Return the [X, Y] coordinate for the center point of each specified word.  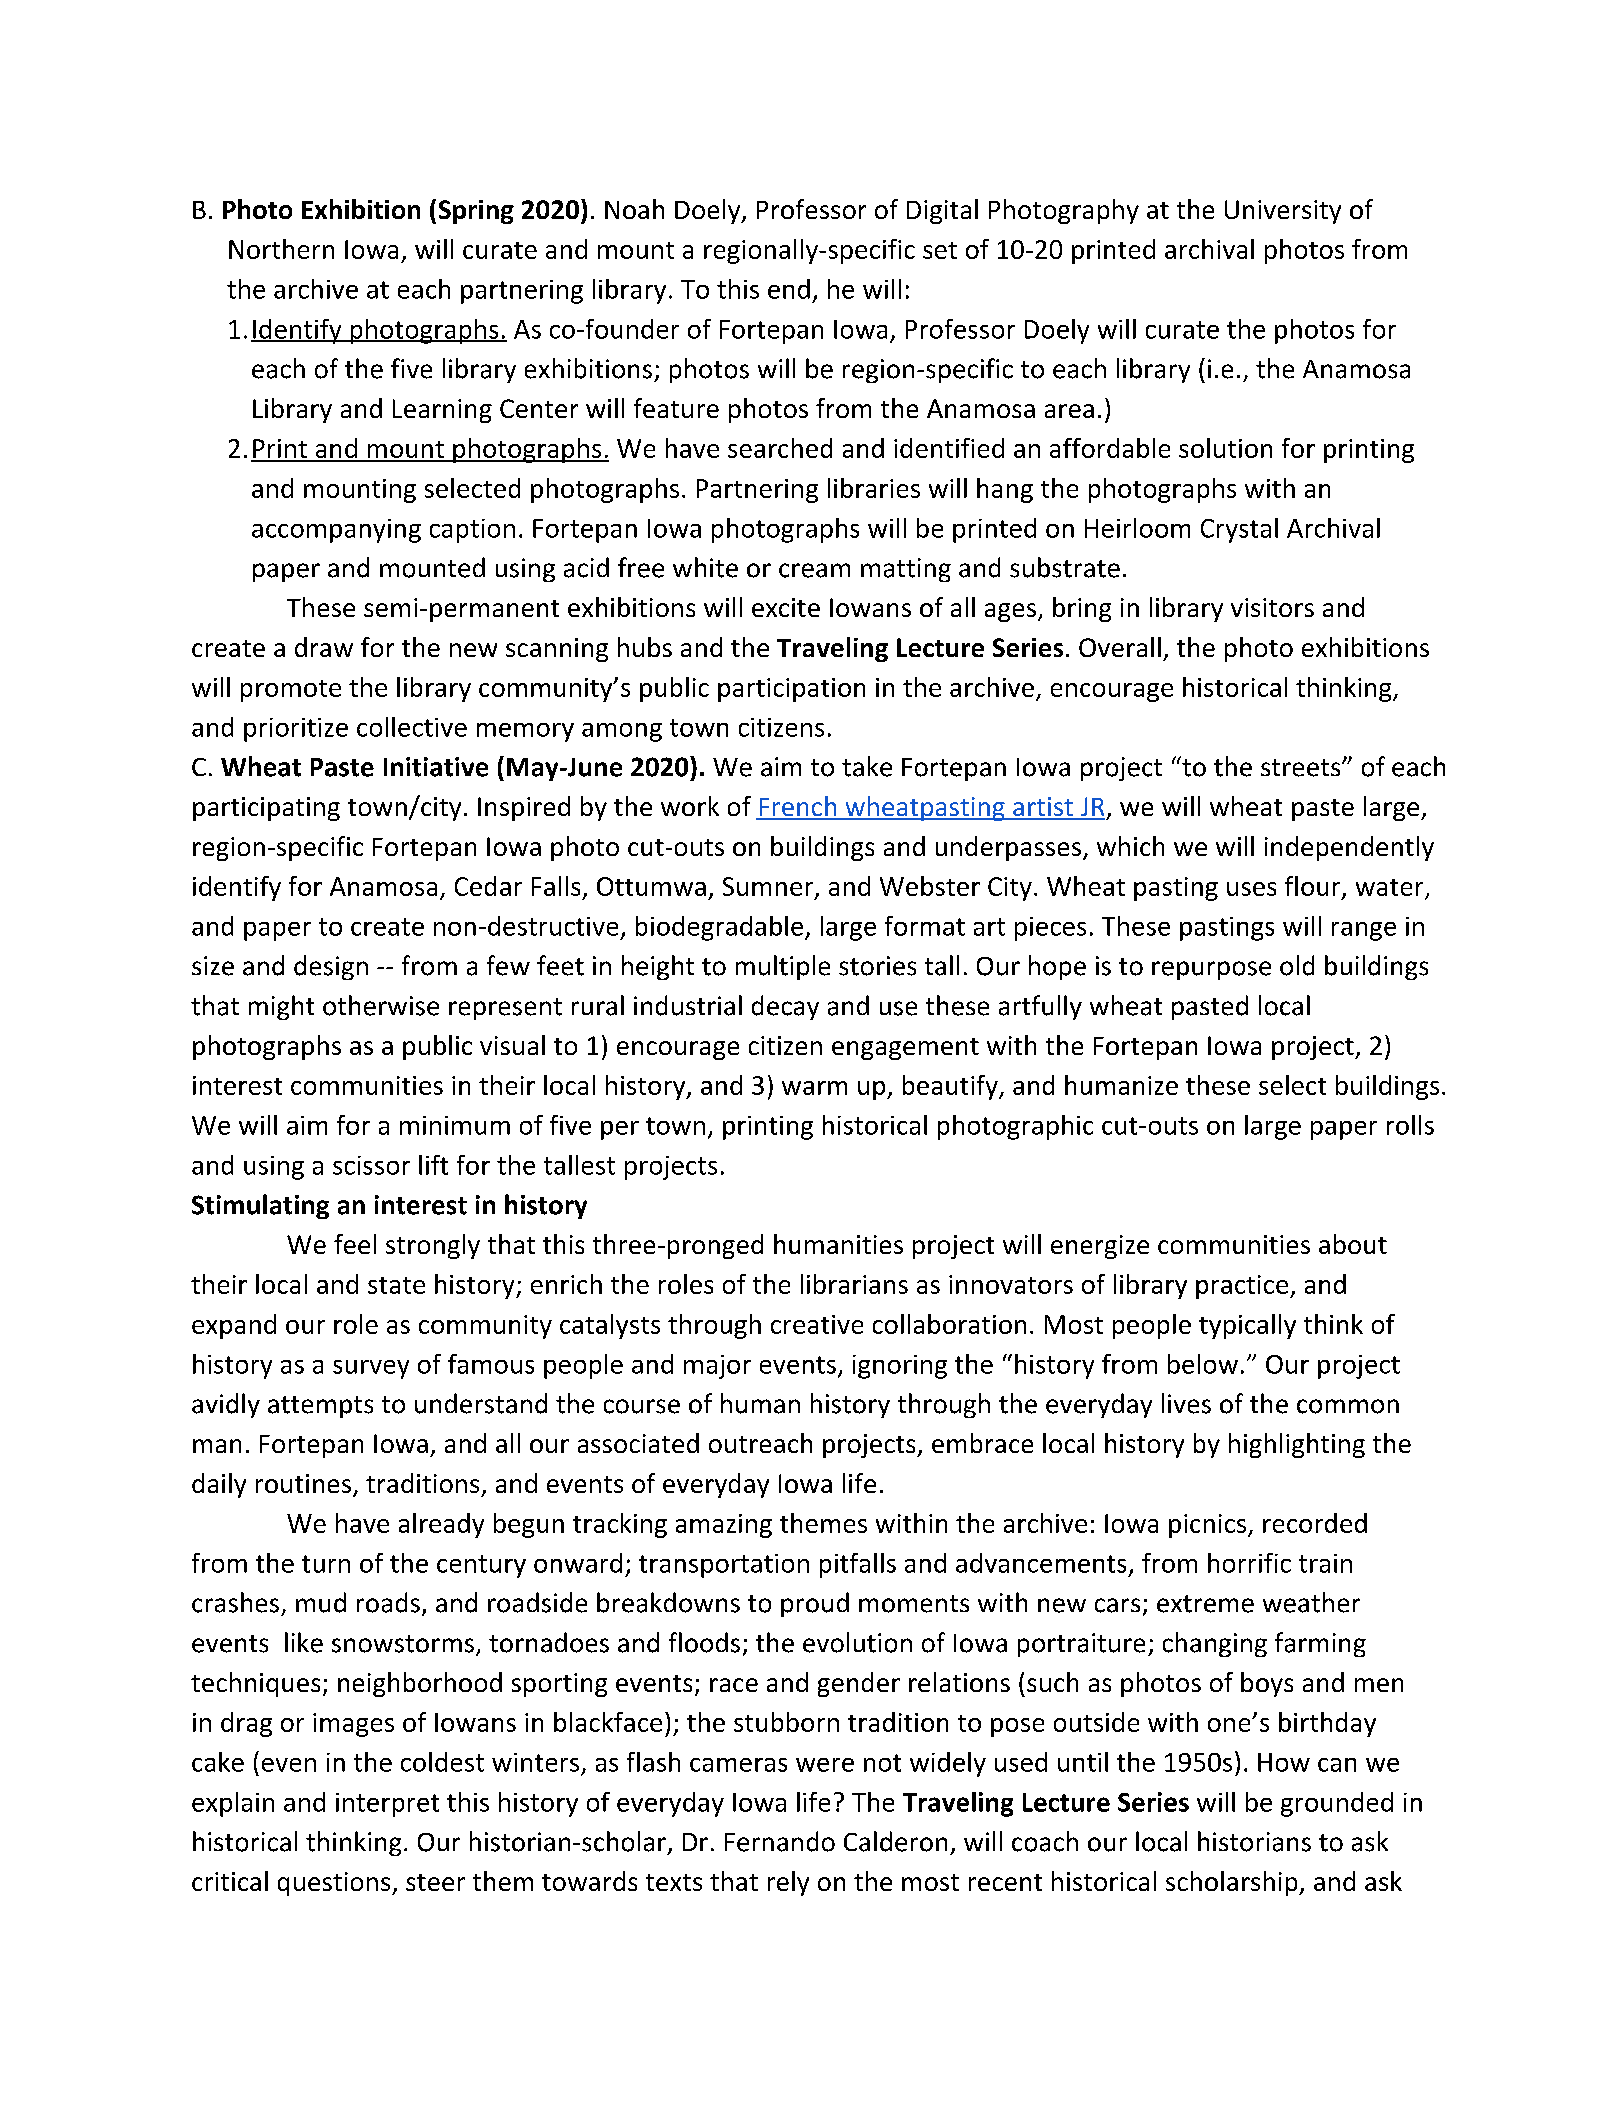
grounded [1337, 1804]
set [940, 250]
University [1283, 212]
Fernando [780, 1841]
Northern [281, 249]
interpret [387, 1805]
